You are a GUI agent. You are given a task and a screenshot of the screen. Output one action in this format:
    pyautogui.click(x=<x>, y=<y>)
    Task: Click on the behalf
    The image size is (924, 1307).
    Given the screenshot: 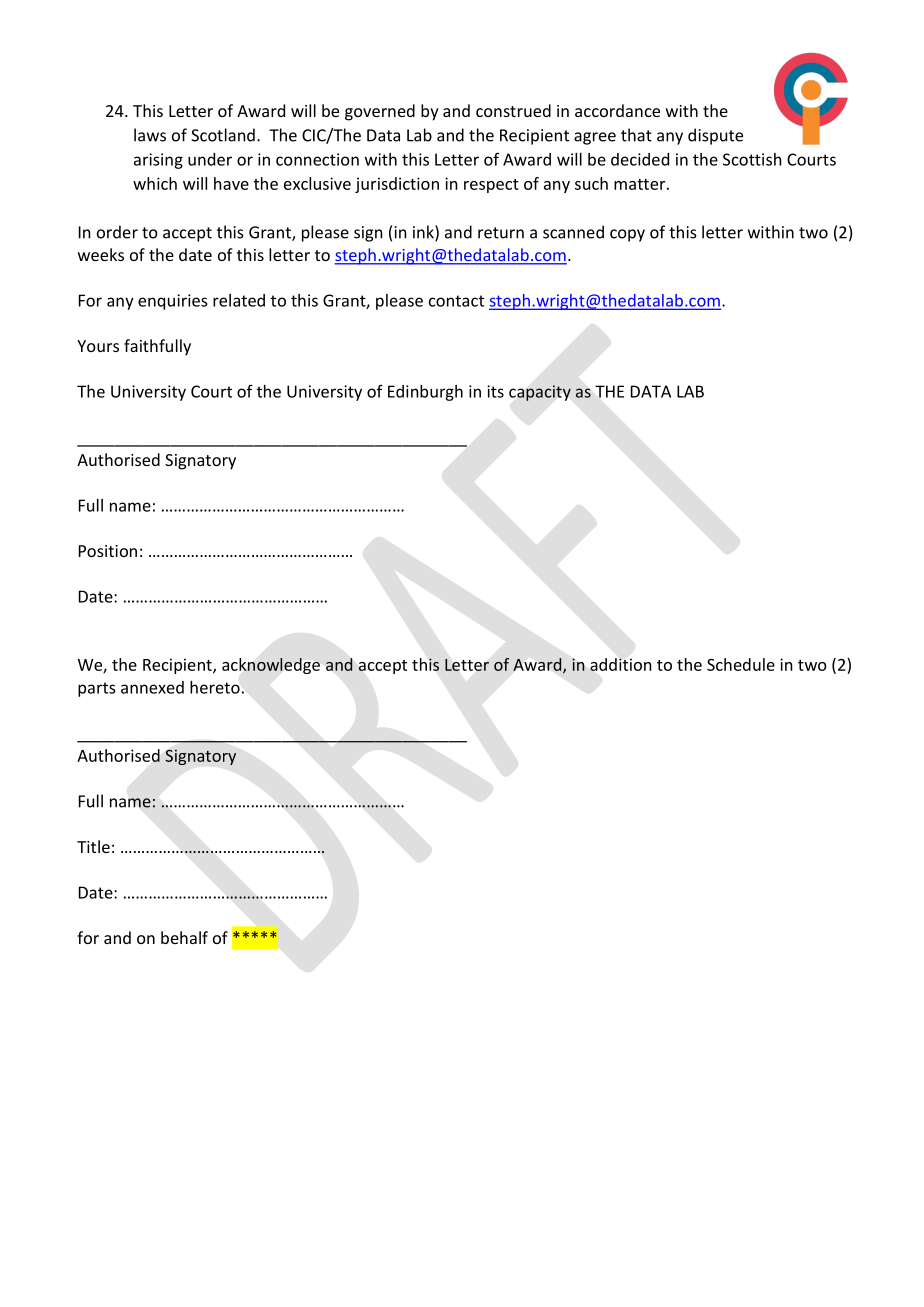 What is the action you would take?
    pyautogui.click(x=184, y=937)
